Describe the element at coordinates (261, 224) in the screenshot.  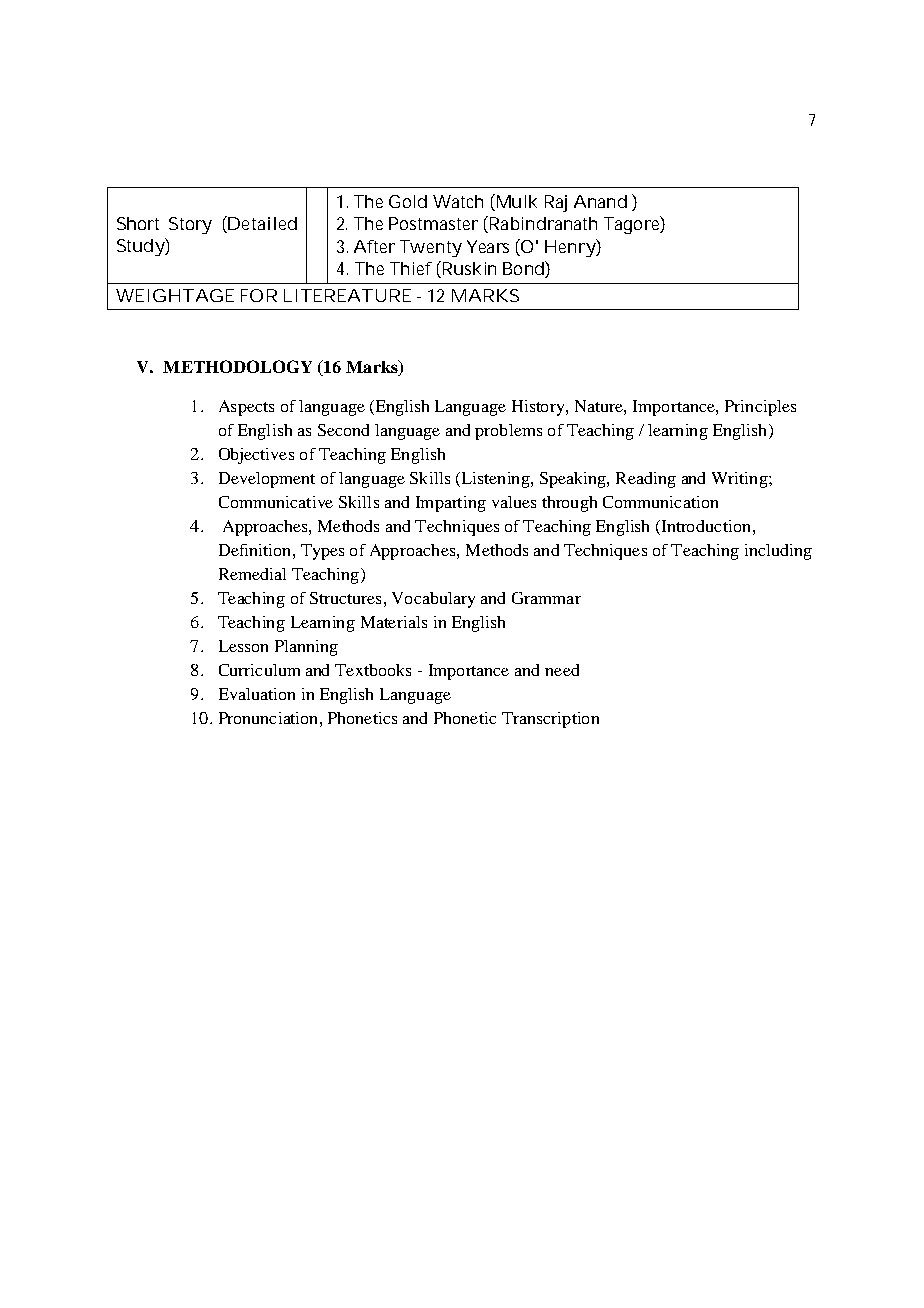
I see `Detailed` at that location.
